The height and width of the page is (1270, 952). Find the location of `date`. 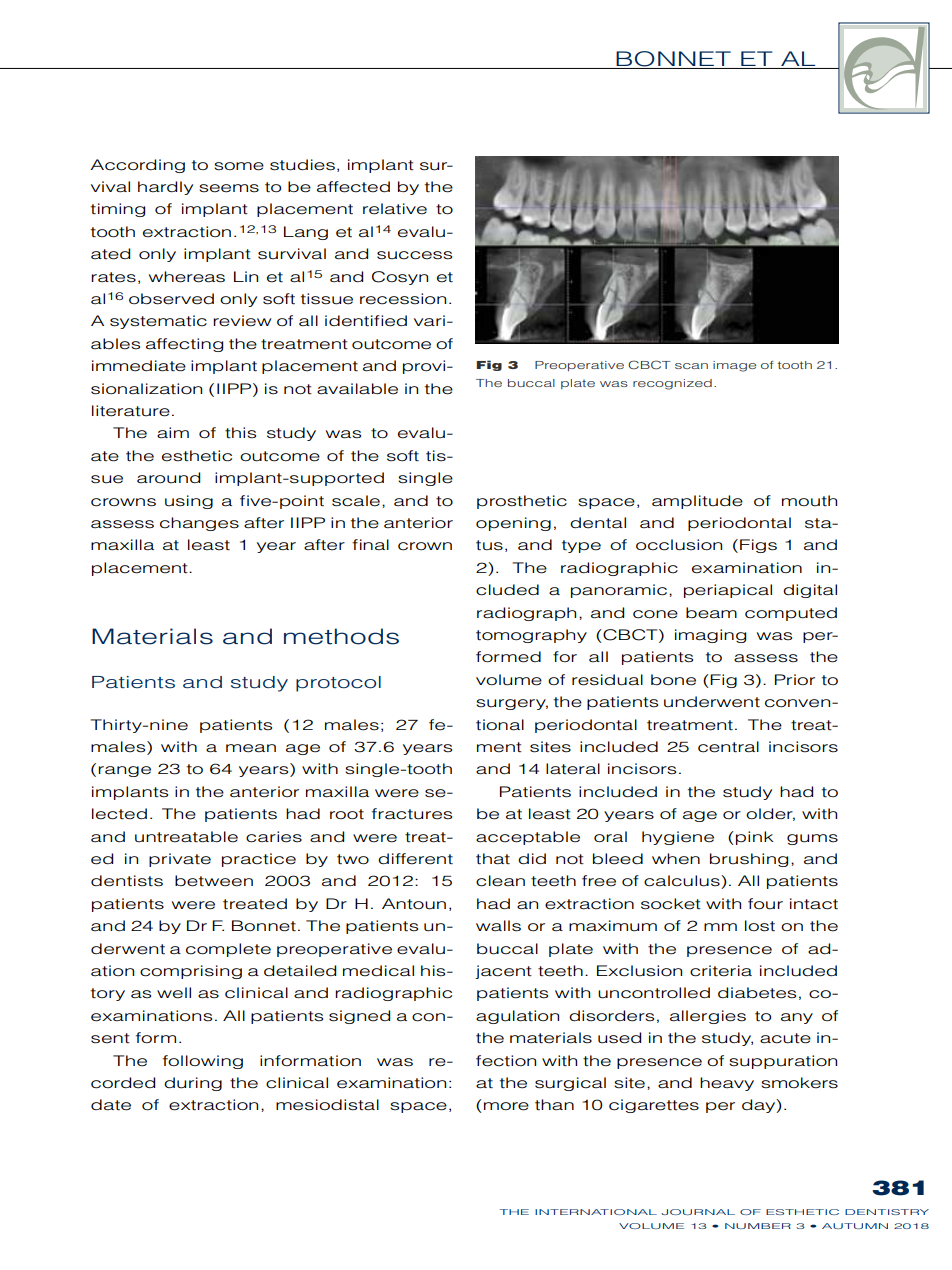

date is located at coordinates (111, 1105).
